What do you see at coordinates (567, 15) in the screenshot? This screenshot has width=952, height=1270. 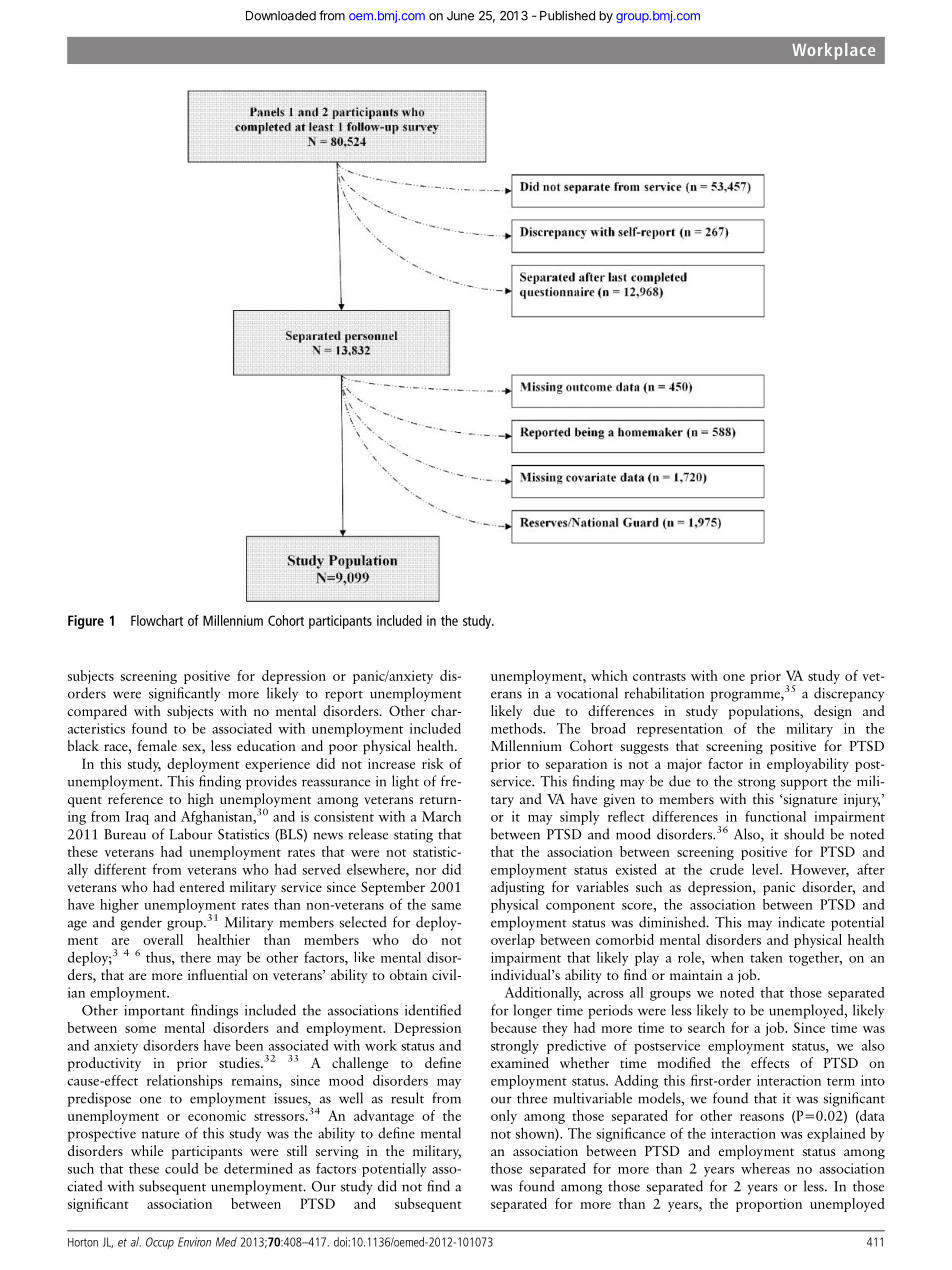 I see `Published` at bounding box center [567, 15].
